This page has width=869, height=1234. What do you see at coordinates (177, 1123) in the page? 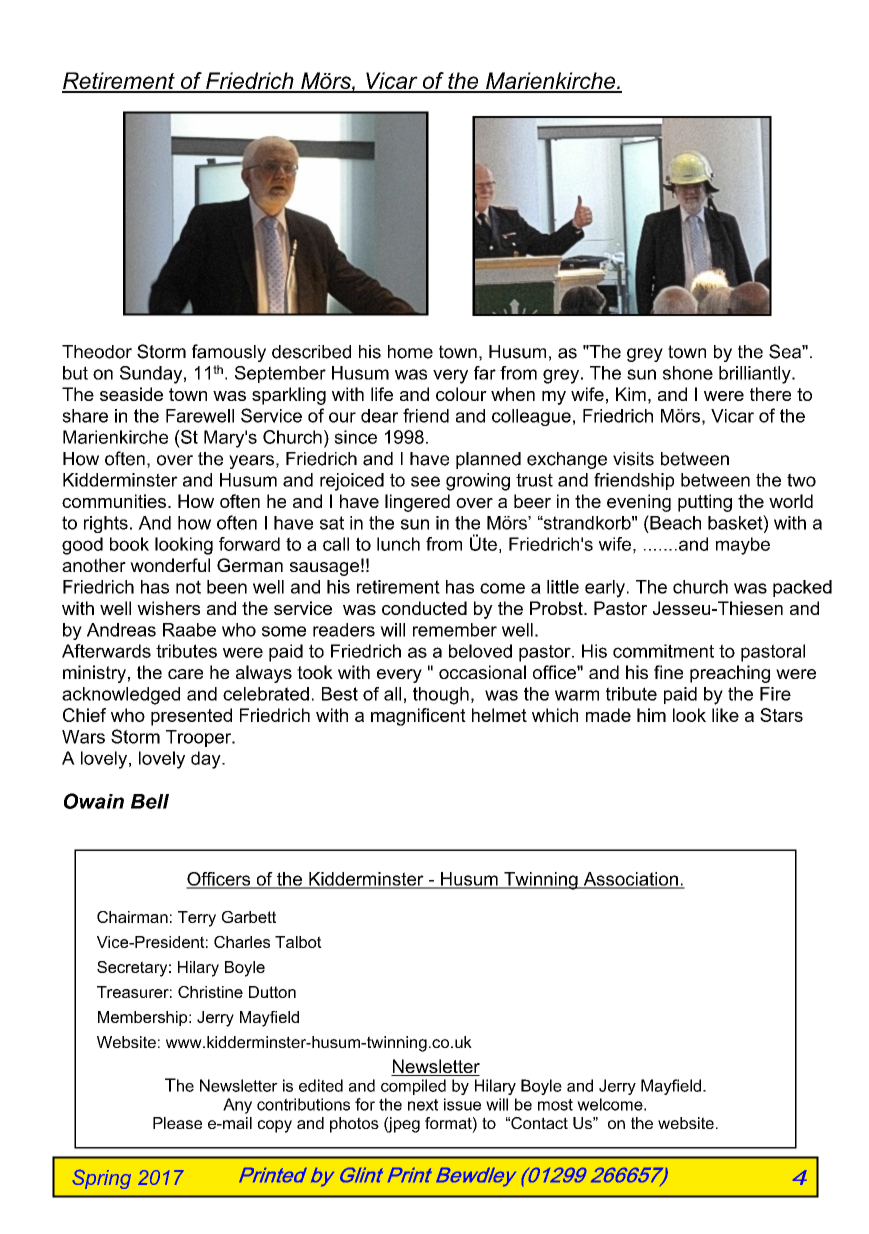
I see `Please` at bounding box center [177, 1123].
